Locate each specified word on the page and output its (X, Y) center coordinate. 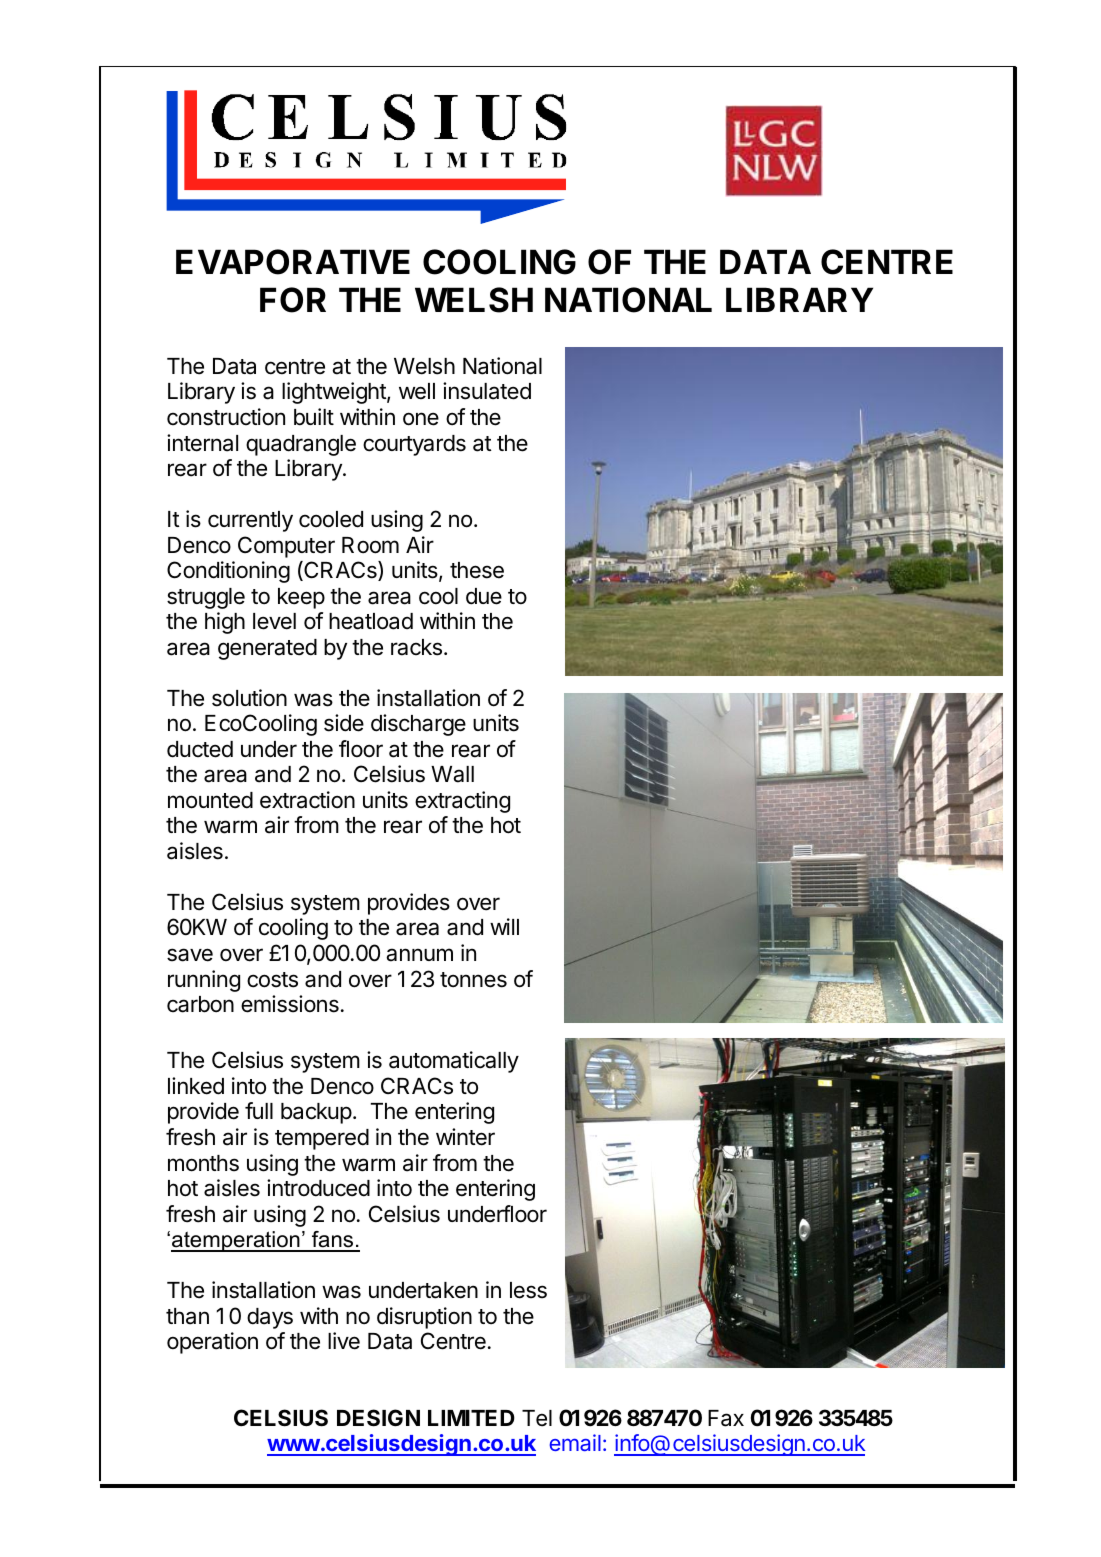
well (417, 391)
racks (416, 647)
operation (212, 1343)
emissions (290, 1004)
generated (267, 649)
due (484, 596)
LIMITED (471, 1418)
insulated (487, 391)
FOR (293, 300)
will (504, 926)
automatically (454, 1062)
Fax (726, 1418)
